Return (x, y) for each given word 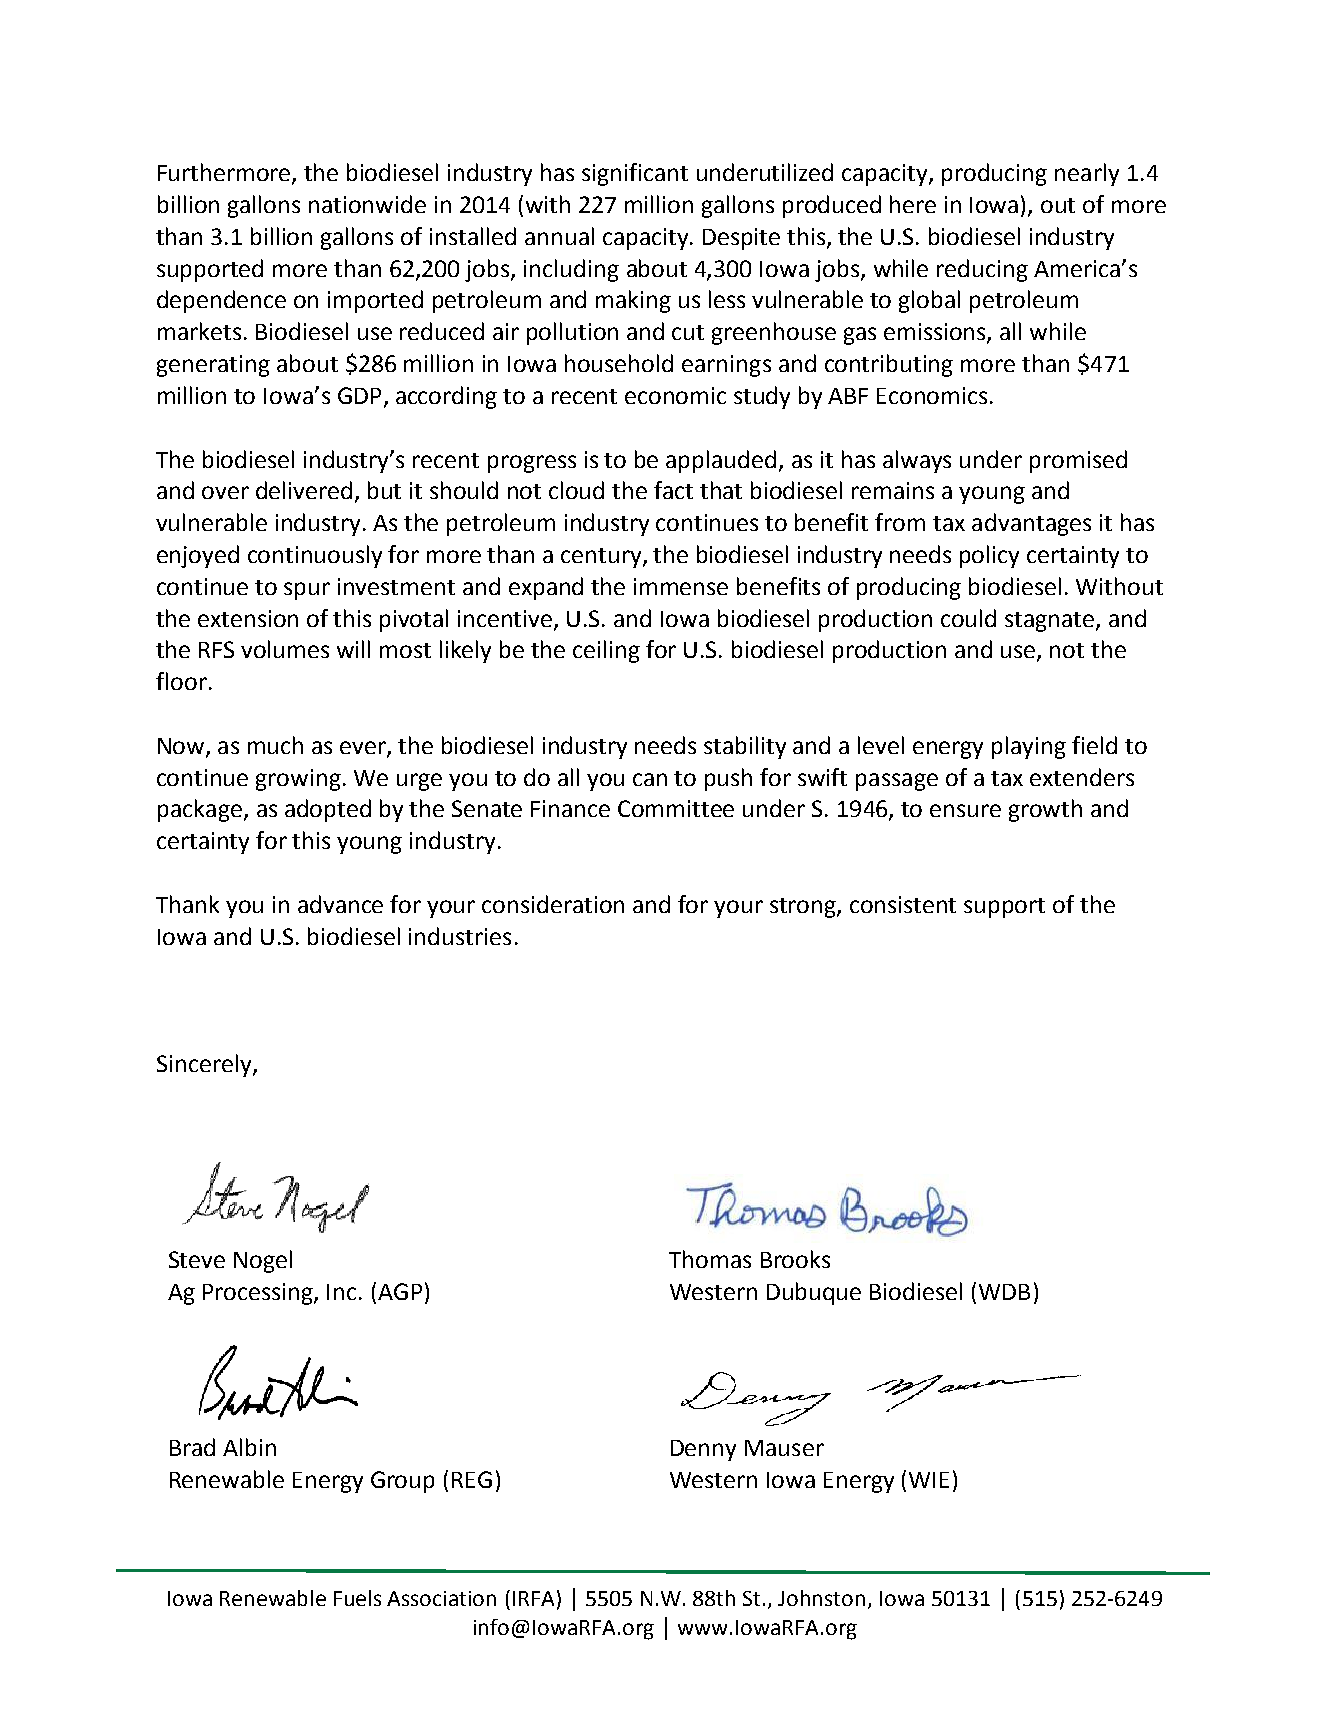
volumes (285, 649)
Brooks (795, 1259)
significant (635, 174)
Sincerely (205, 1065)
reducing (982, 270)
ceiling (606, 651)
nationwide (367, 204)
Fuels (357, 1598)
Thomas (710, 1259)
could (968, 618)
